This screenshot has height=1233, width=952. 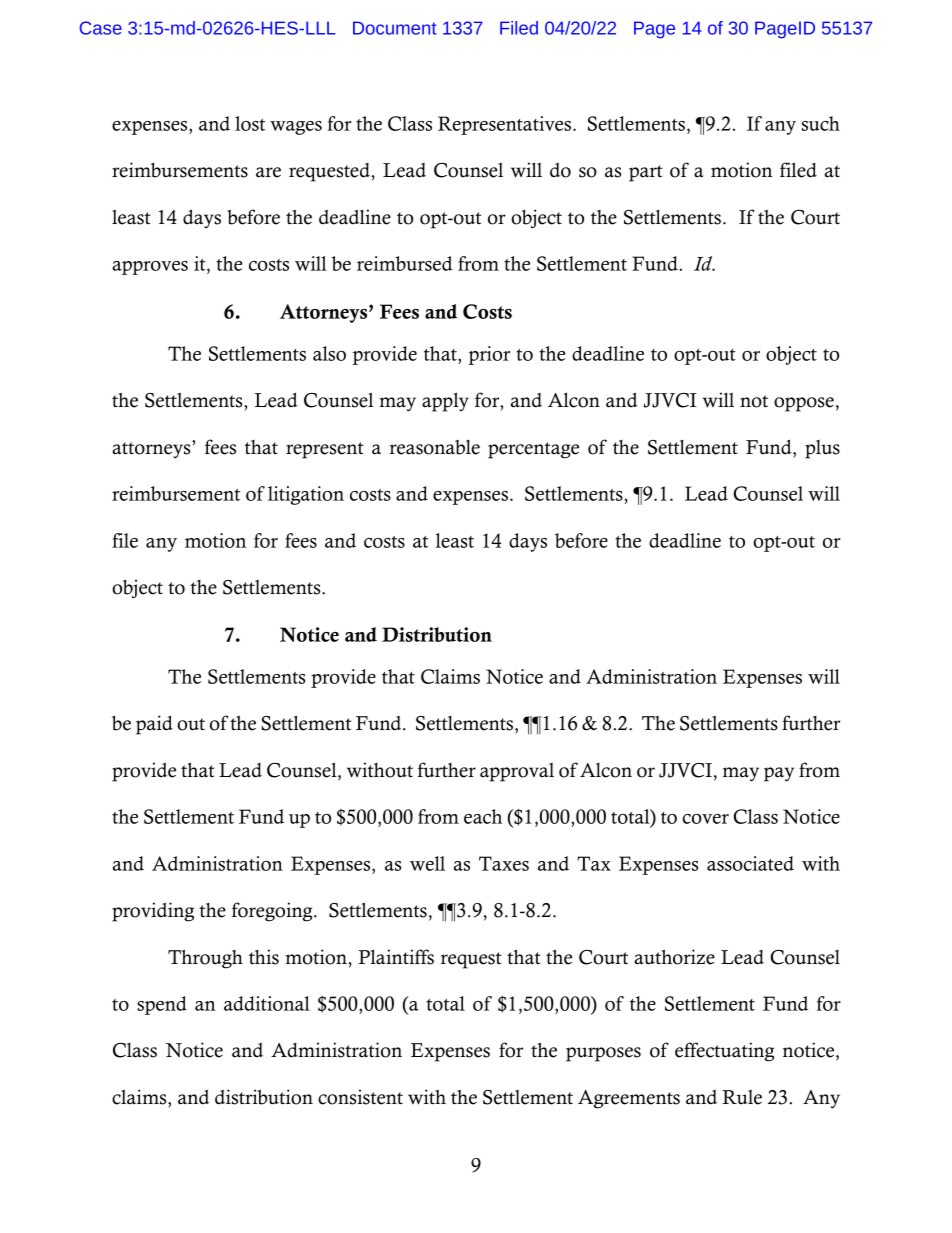 I want to click on Case, so click(x=101, y=28).
